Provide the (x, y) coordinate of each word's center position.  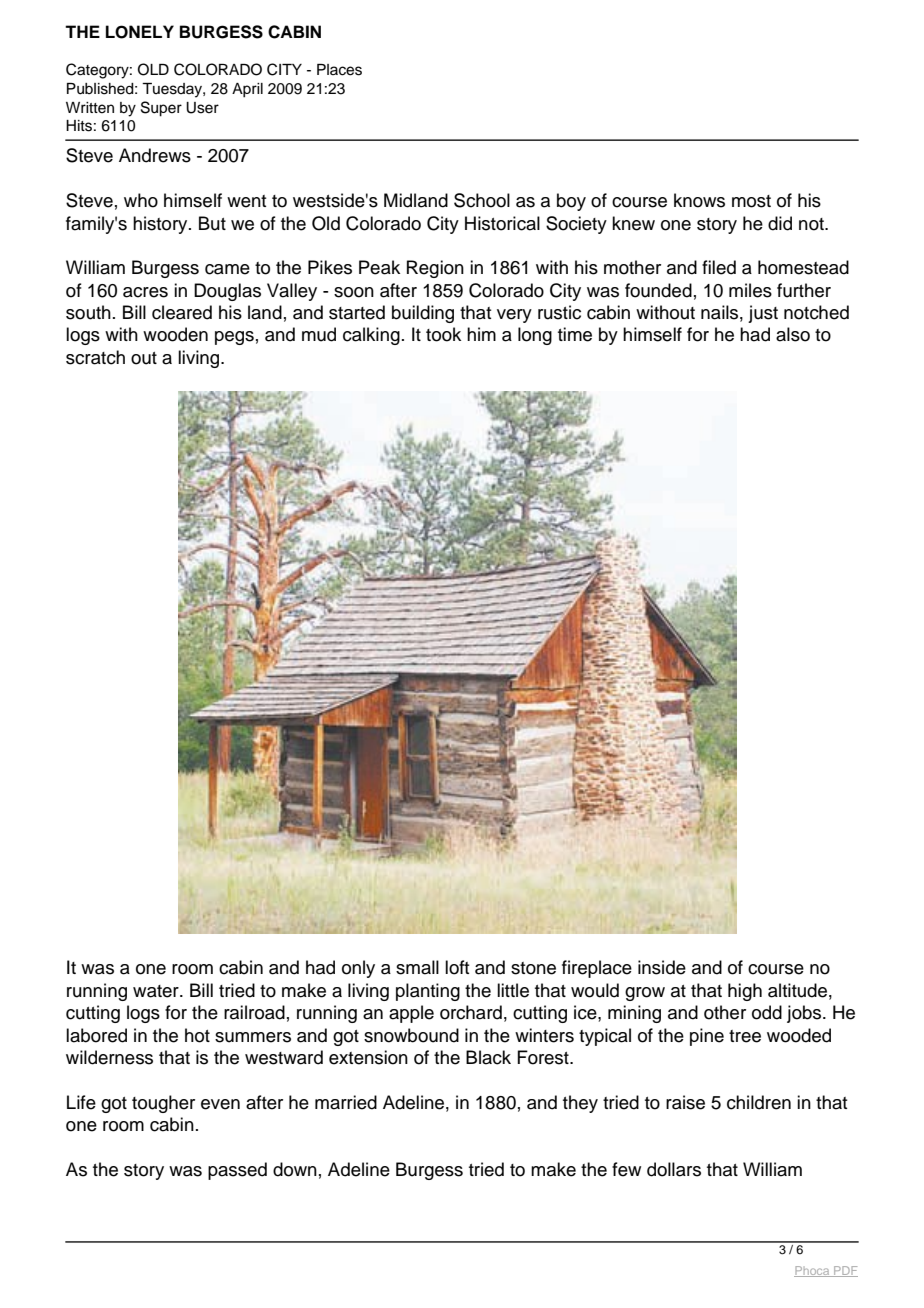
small (417, 967)
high (745, 992)
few (626, 1169)
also (793, 334)
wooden (175, 334)
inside (662, 967)
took (443, 334)
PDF (845, 1271)
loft (457, 967)
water (157, 991)
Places (339, 70)
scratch (95, 357)
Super (161, 109)
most (751, 201)
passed (237, 1171)
